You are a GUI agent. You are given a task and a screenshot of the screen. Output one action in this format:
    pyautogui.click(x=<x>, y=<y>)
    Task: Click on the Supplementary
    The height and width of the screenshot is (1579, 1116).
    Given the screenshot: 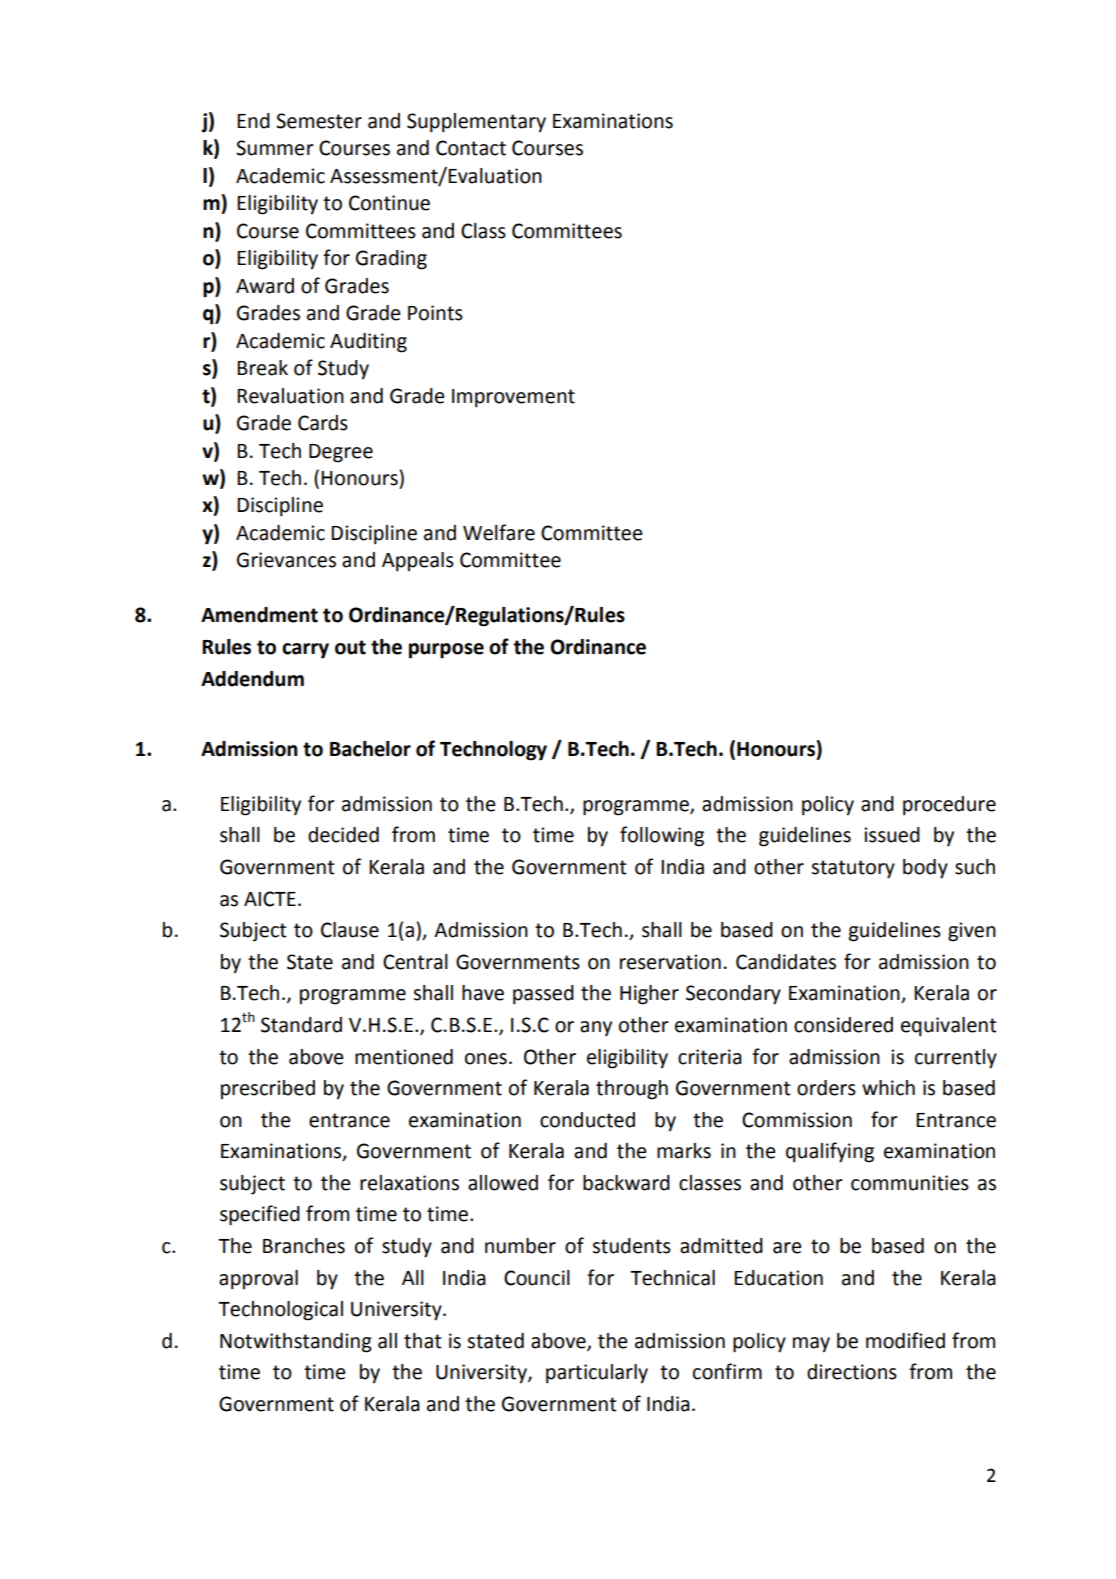 What is the action you would take?
    pyautogui.click(x=476, y=123)
